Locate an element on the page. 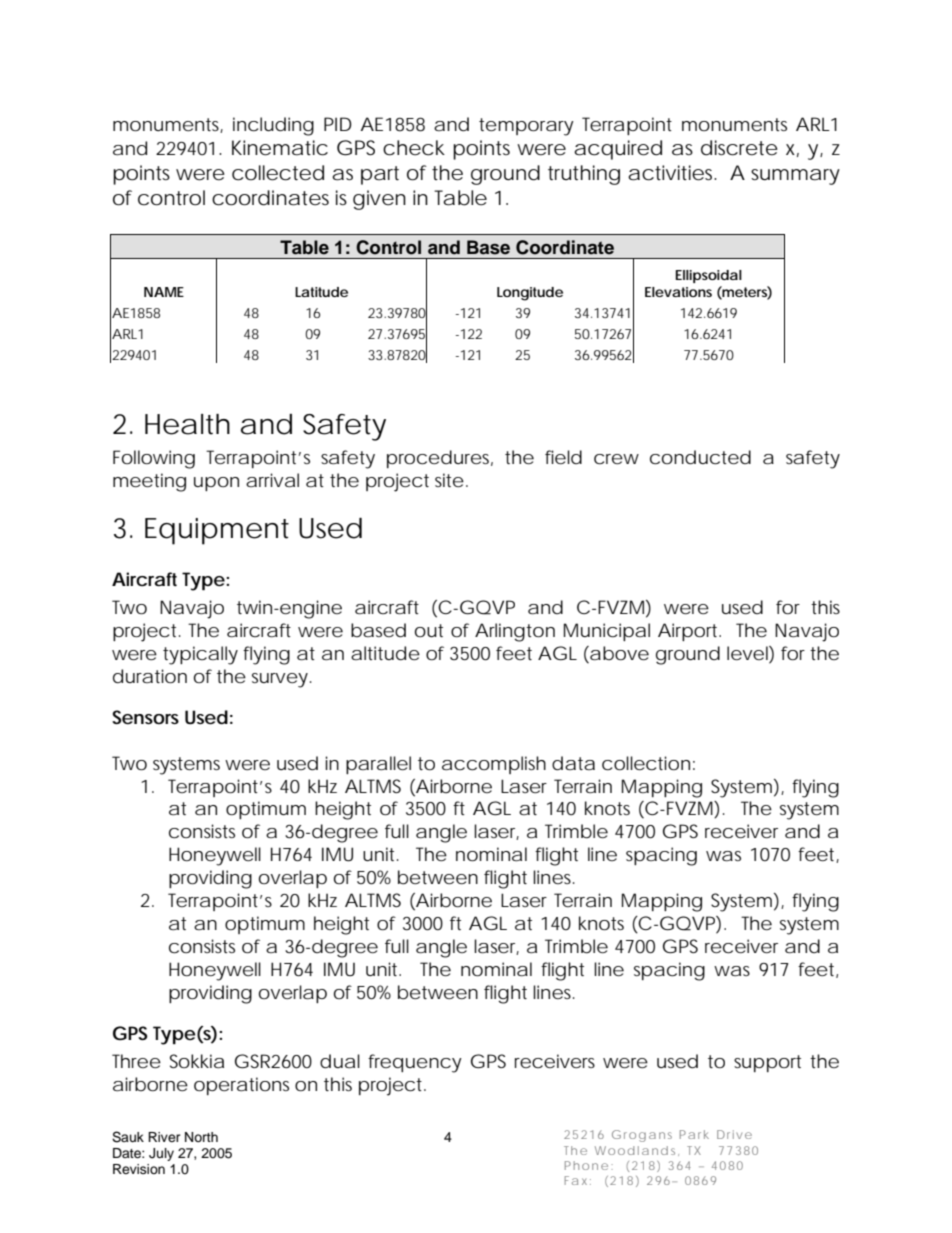 The height and width of the page is (1233, 952). check is located at coordinates (414, 148).
